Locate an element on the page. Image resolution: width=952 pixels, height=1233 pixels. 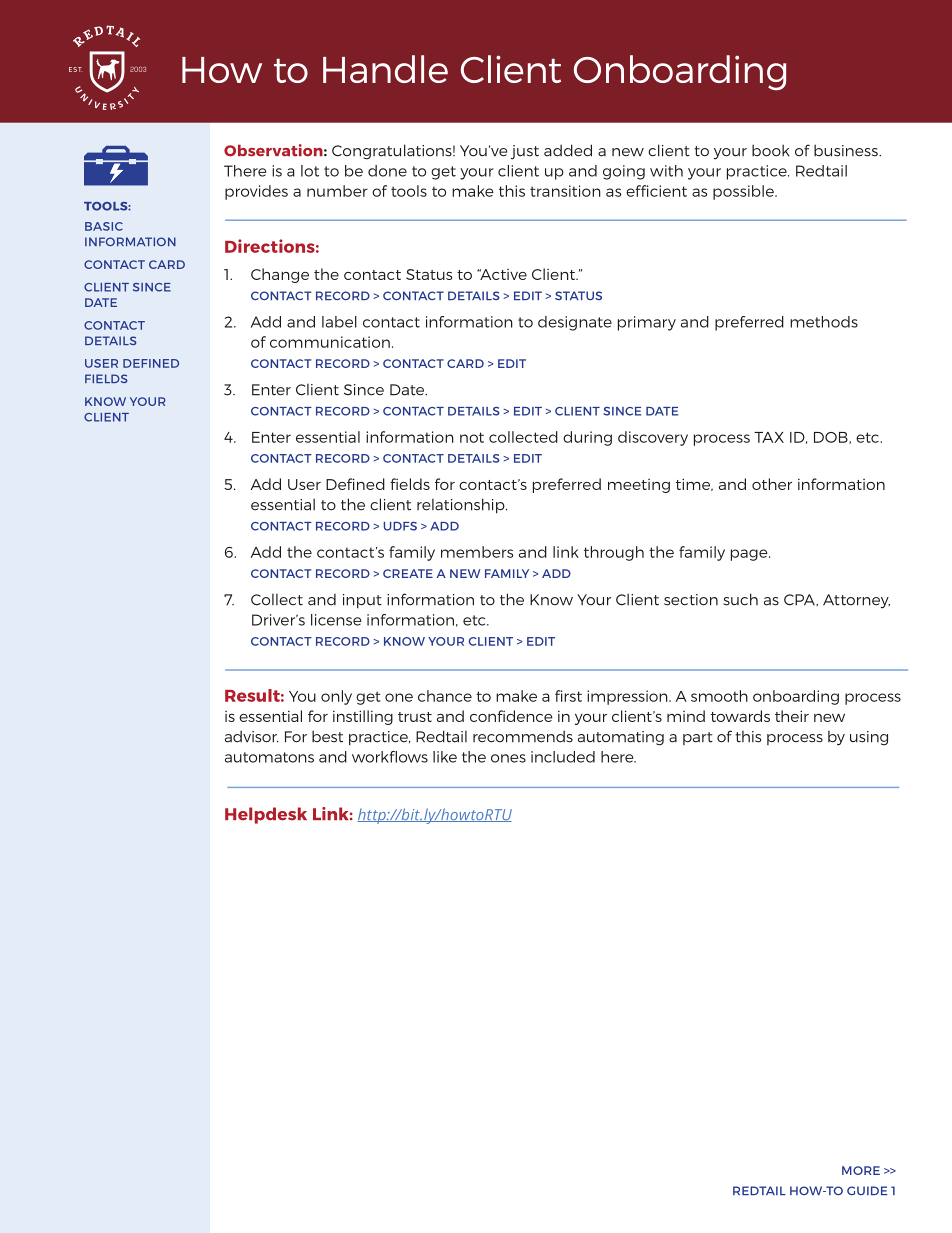
just is located at coordinates (525, 152).
